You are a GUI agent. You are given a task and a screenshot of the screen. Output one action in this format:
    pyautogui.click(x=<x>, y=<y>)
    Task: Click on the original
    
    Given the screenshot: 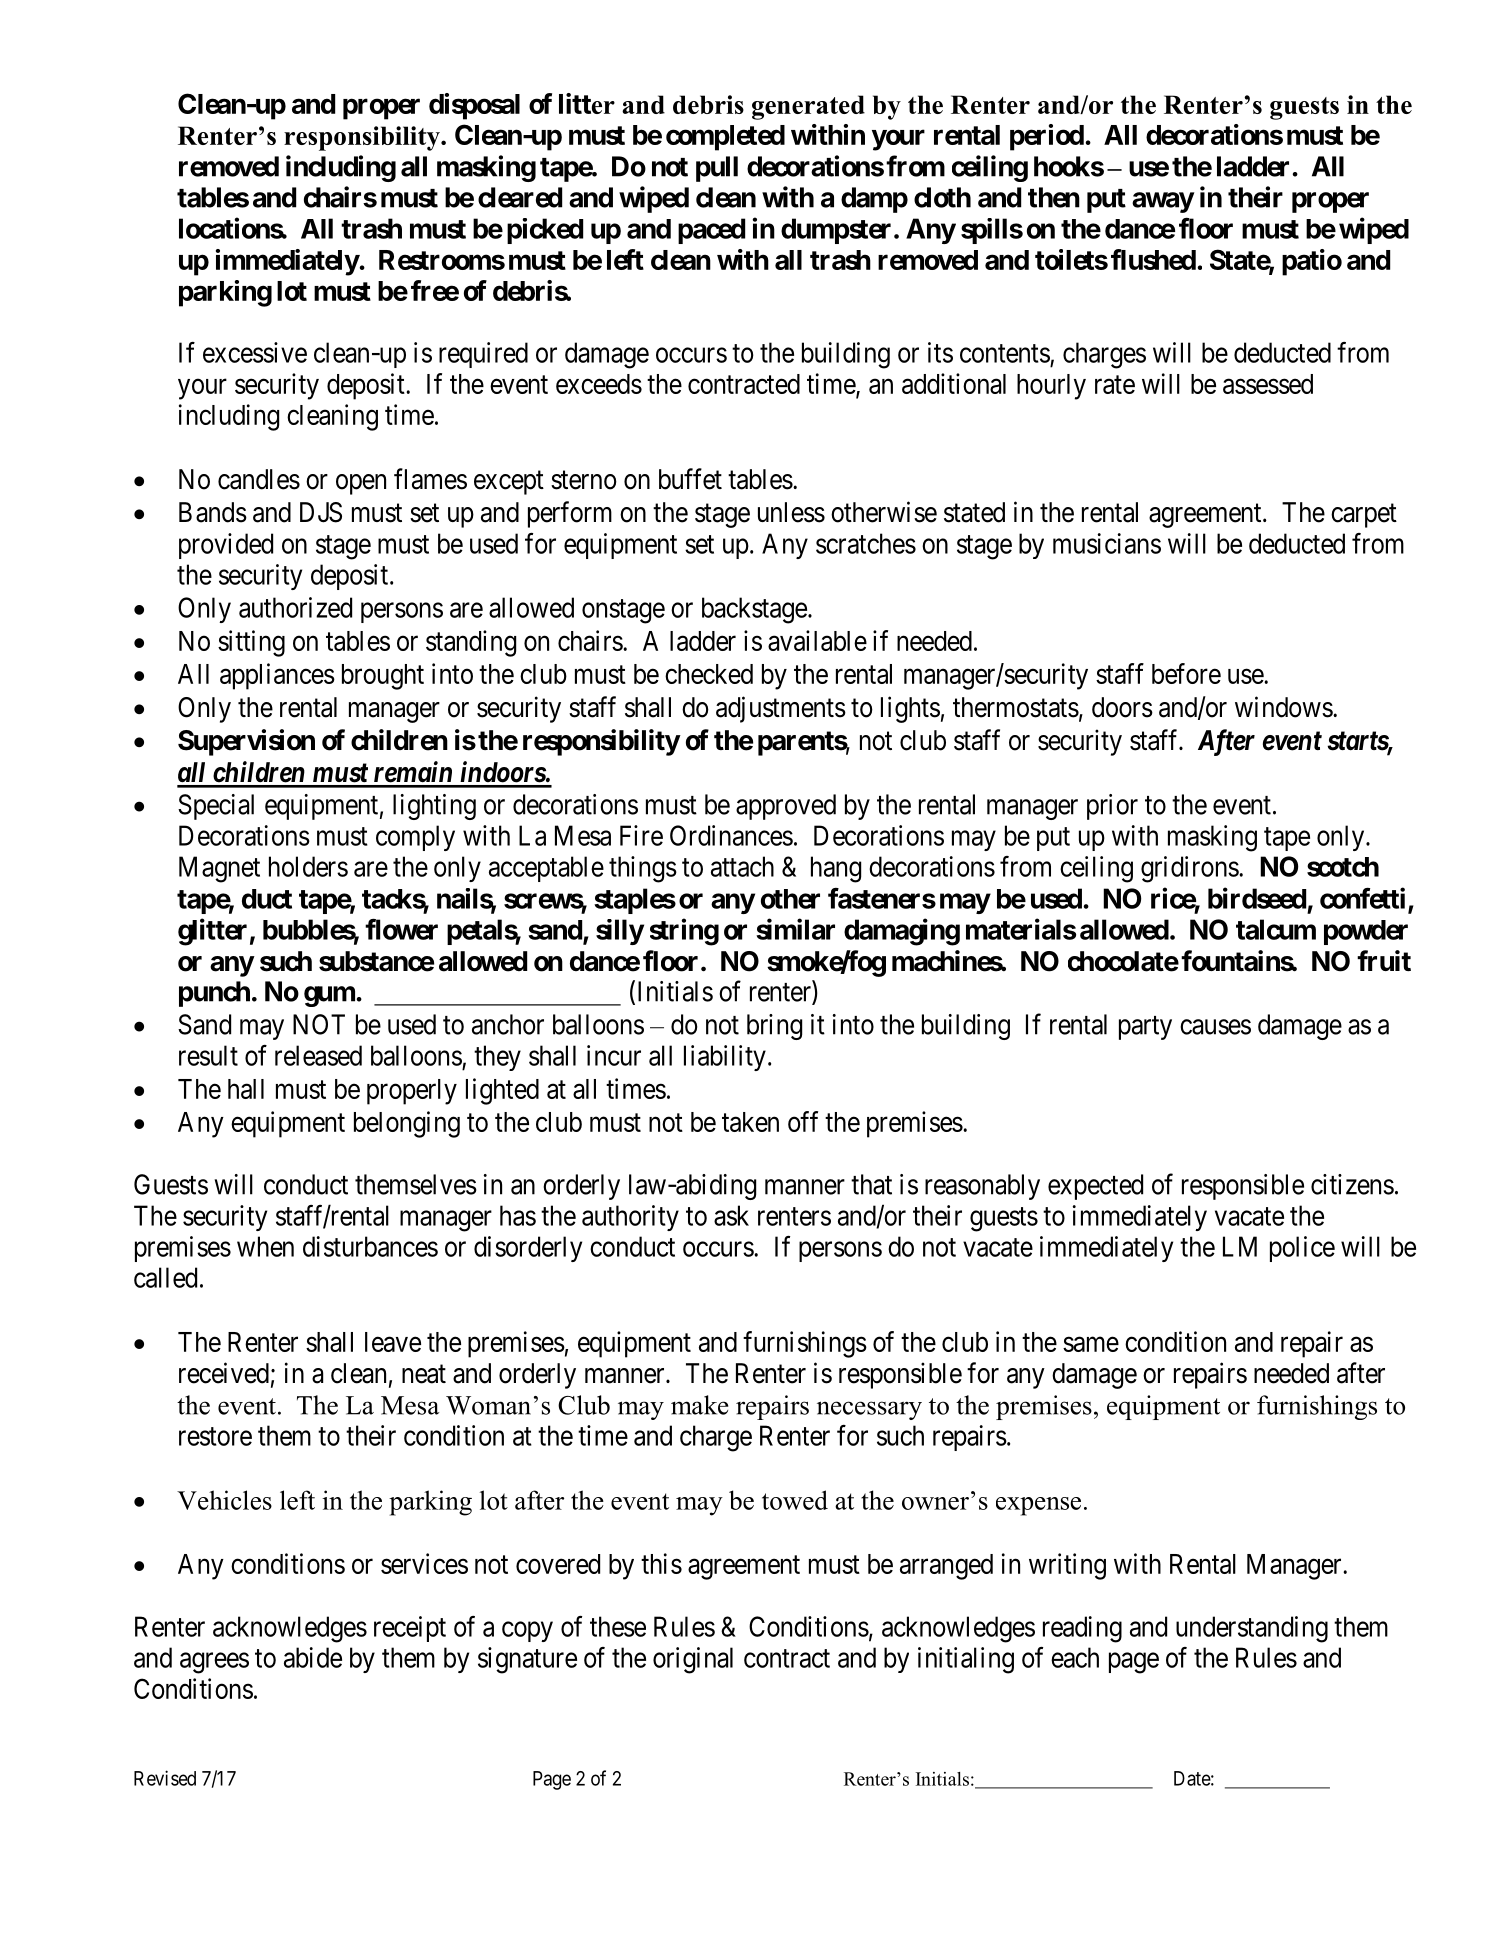 What is the action you would take?
    pyautogui.click(x=693, y=1660)
